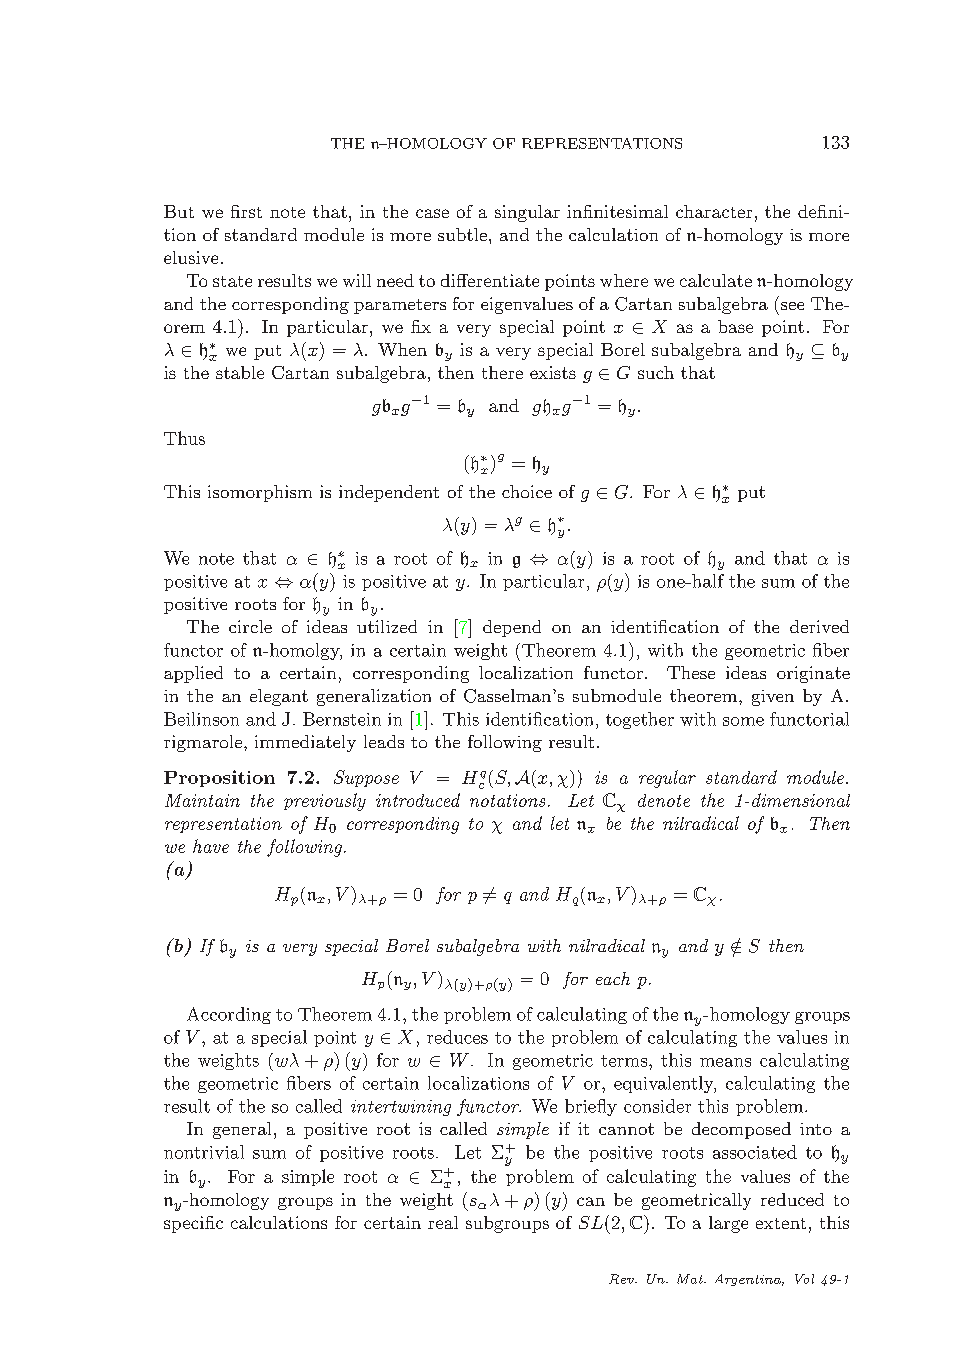 Image resolution: width=959 pixels, height=1363 pixels. Describe the element at coordinates (387, 626) in the document. I see `utilized` at that location.
